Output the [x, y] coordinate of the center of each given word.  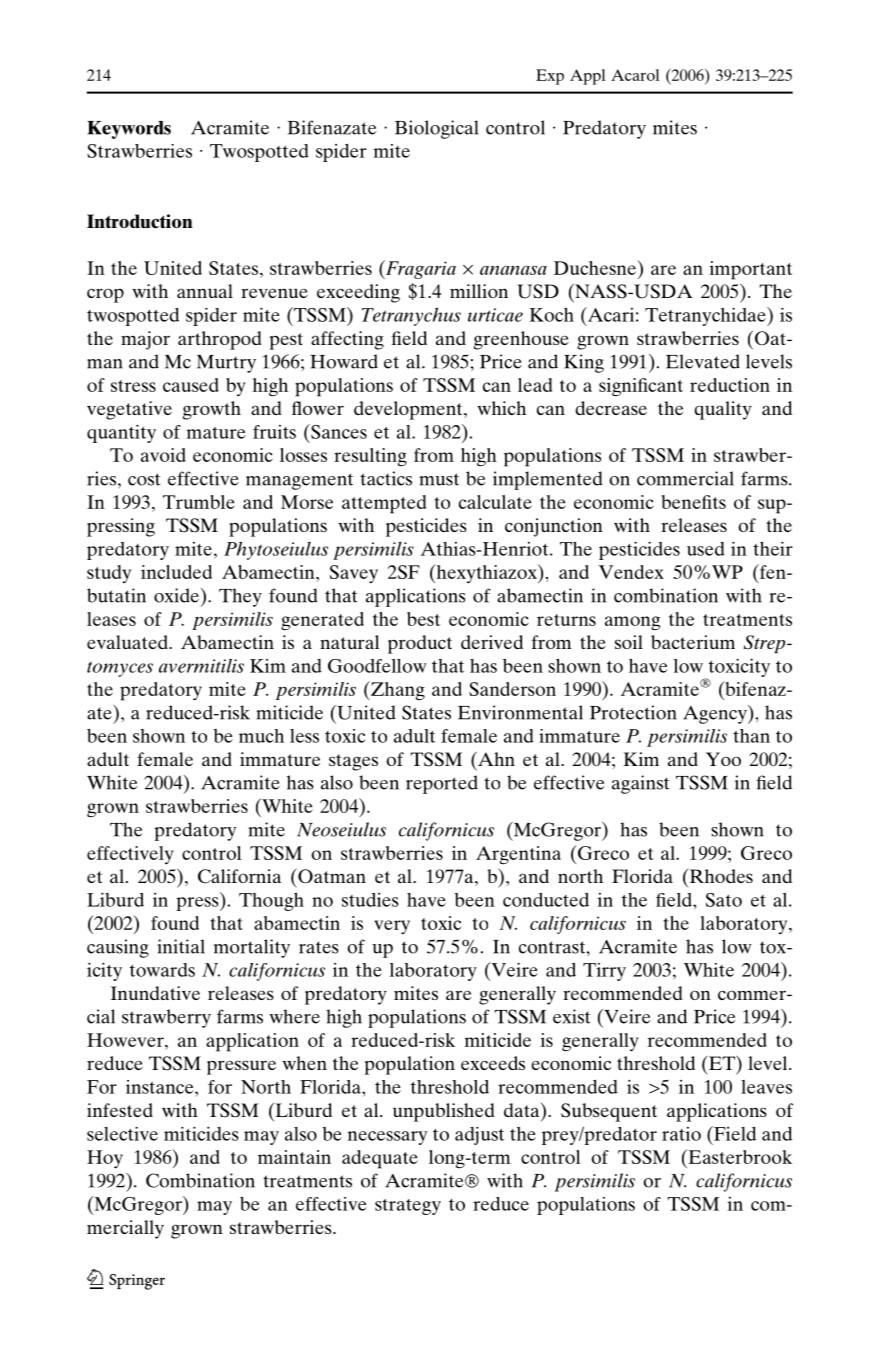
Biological [436, 129]
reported [442, 784]
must [439, 479]
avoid [163, 455]
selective [122, 1133]
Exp [550, 77]
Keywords [129, 130]
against [640, 784]
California [239, 876]
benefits [693, 502]
